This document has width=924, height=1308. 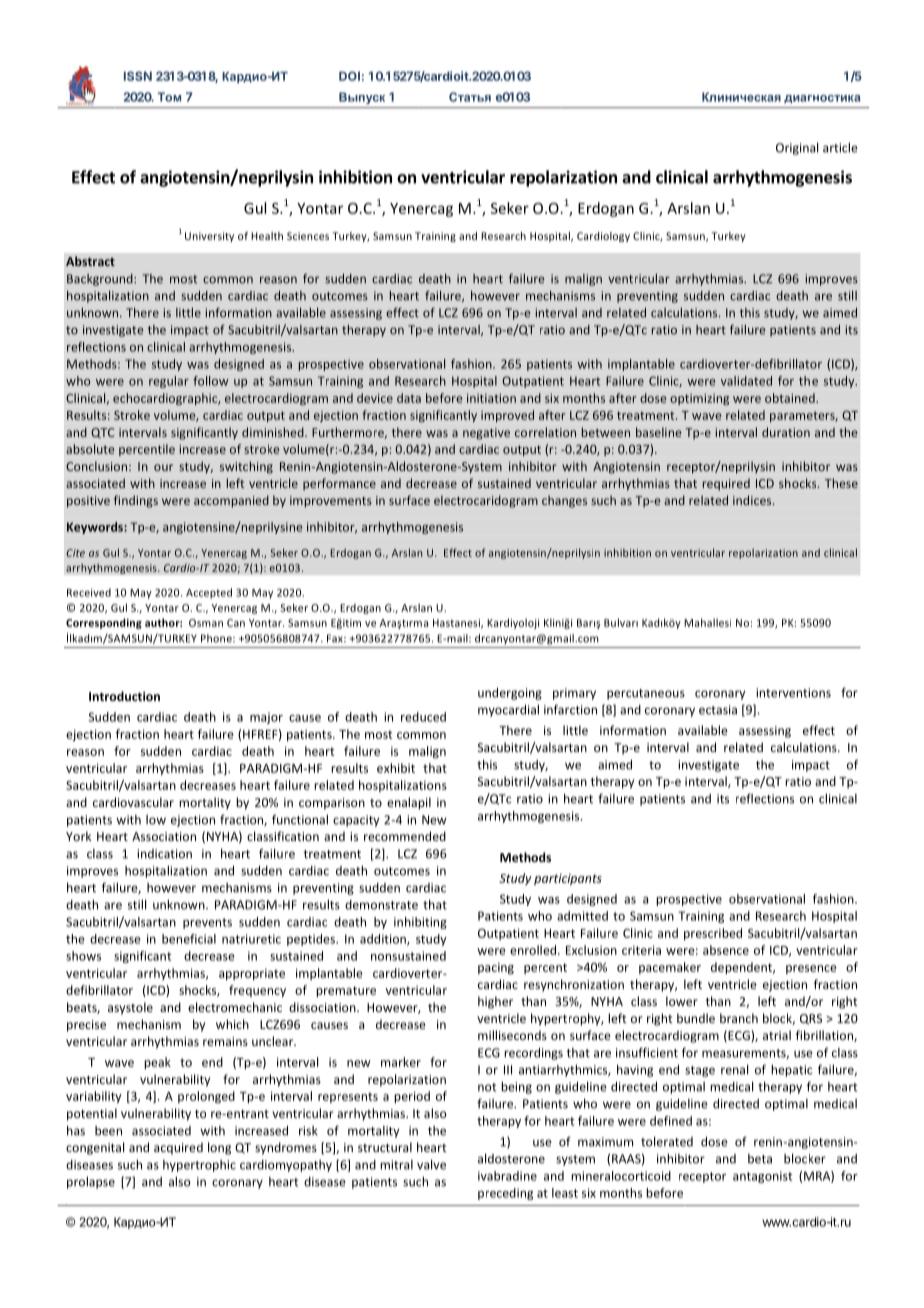 What do you see at coordinates (206, 623) in the document?
I see `Osman` at bounding box center [206, 623].
